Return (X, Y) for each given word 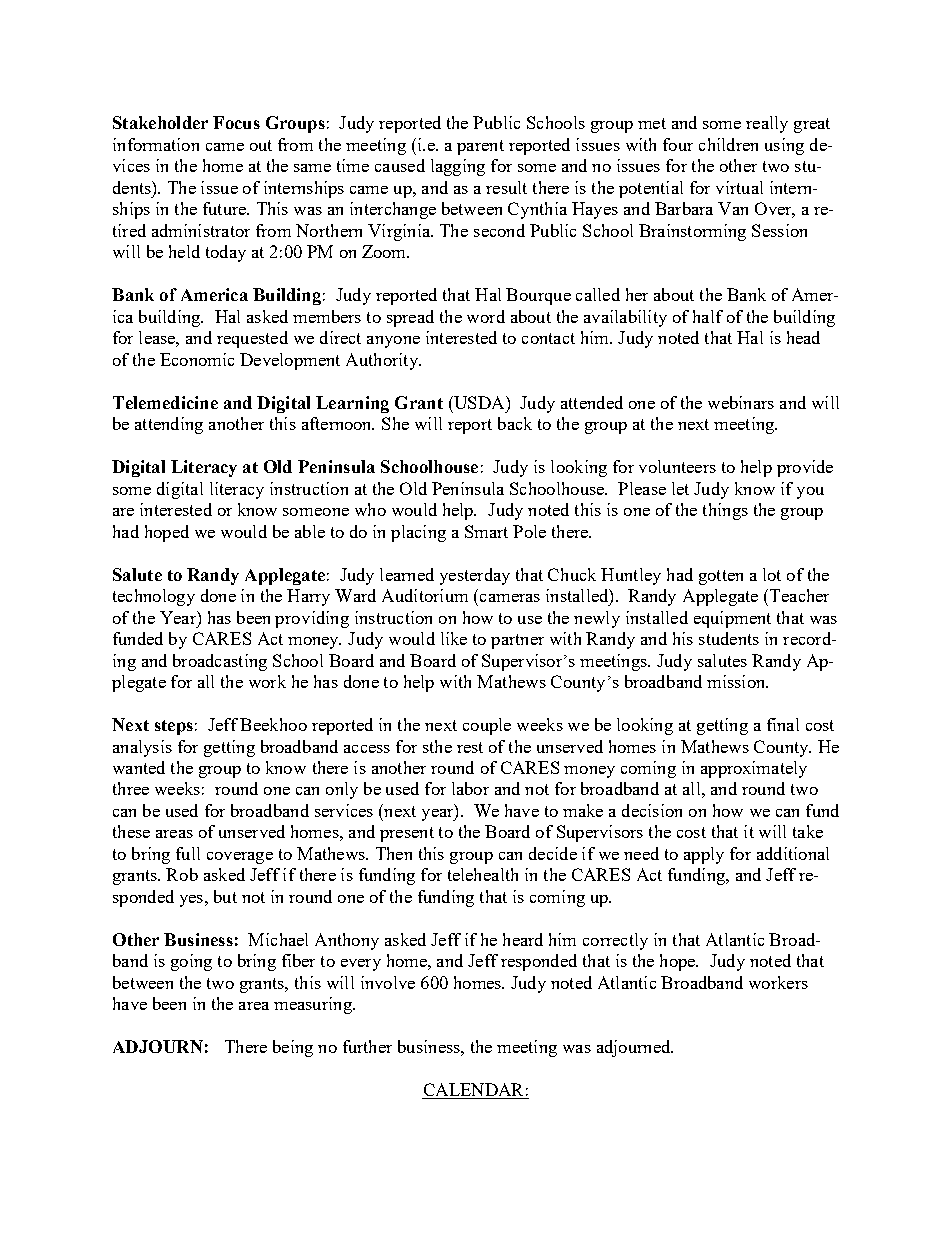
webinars (741, 402)
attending (169, 425)
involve (388, 982)
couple (487, 726)
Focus (236, 122)
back (515, 423)
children (728, 144)
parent (480, 147)
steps (174, 727)
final (783, 724)
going (191, 962)
